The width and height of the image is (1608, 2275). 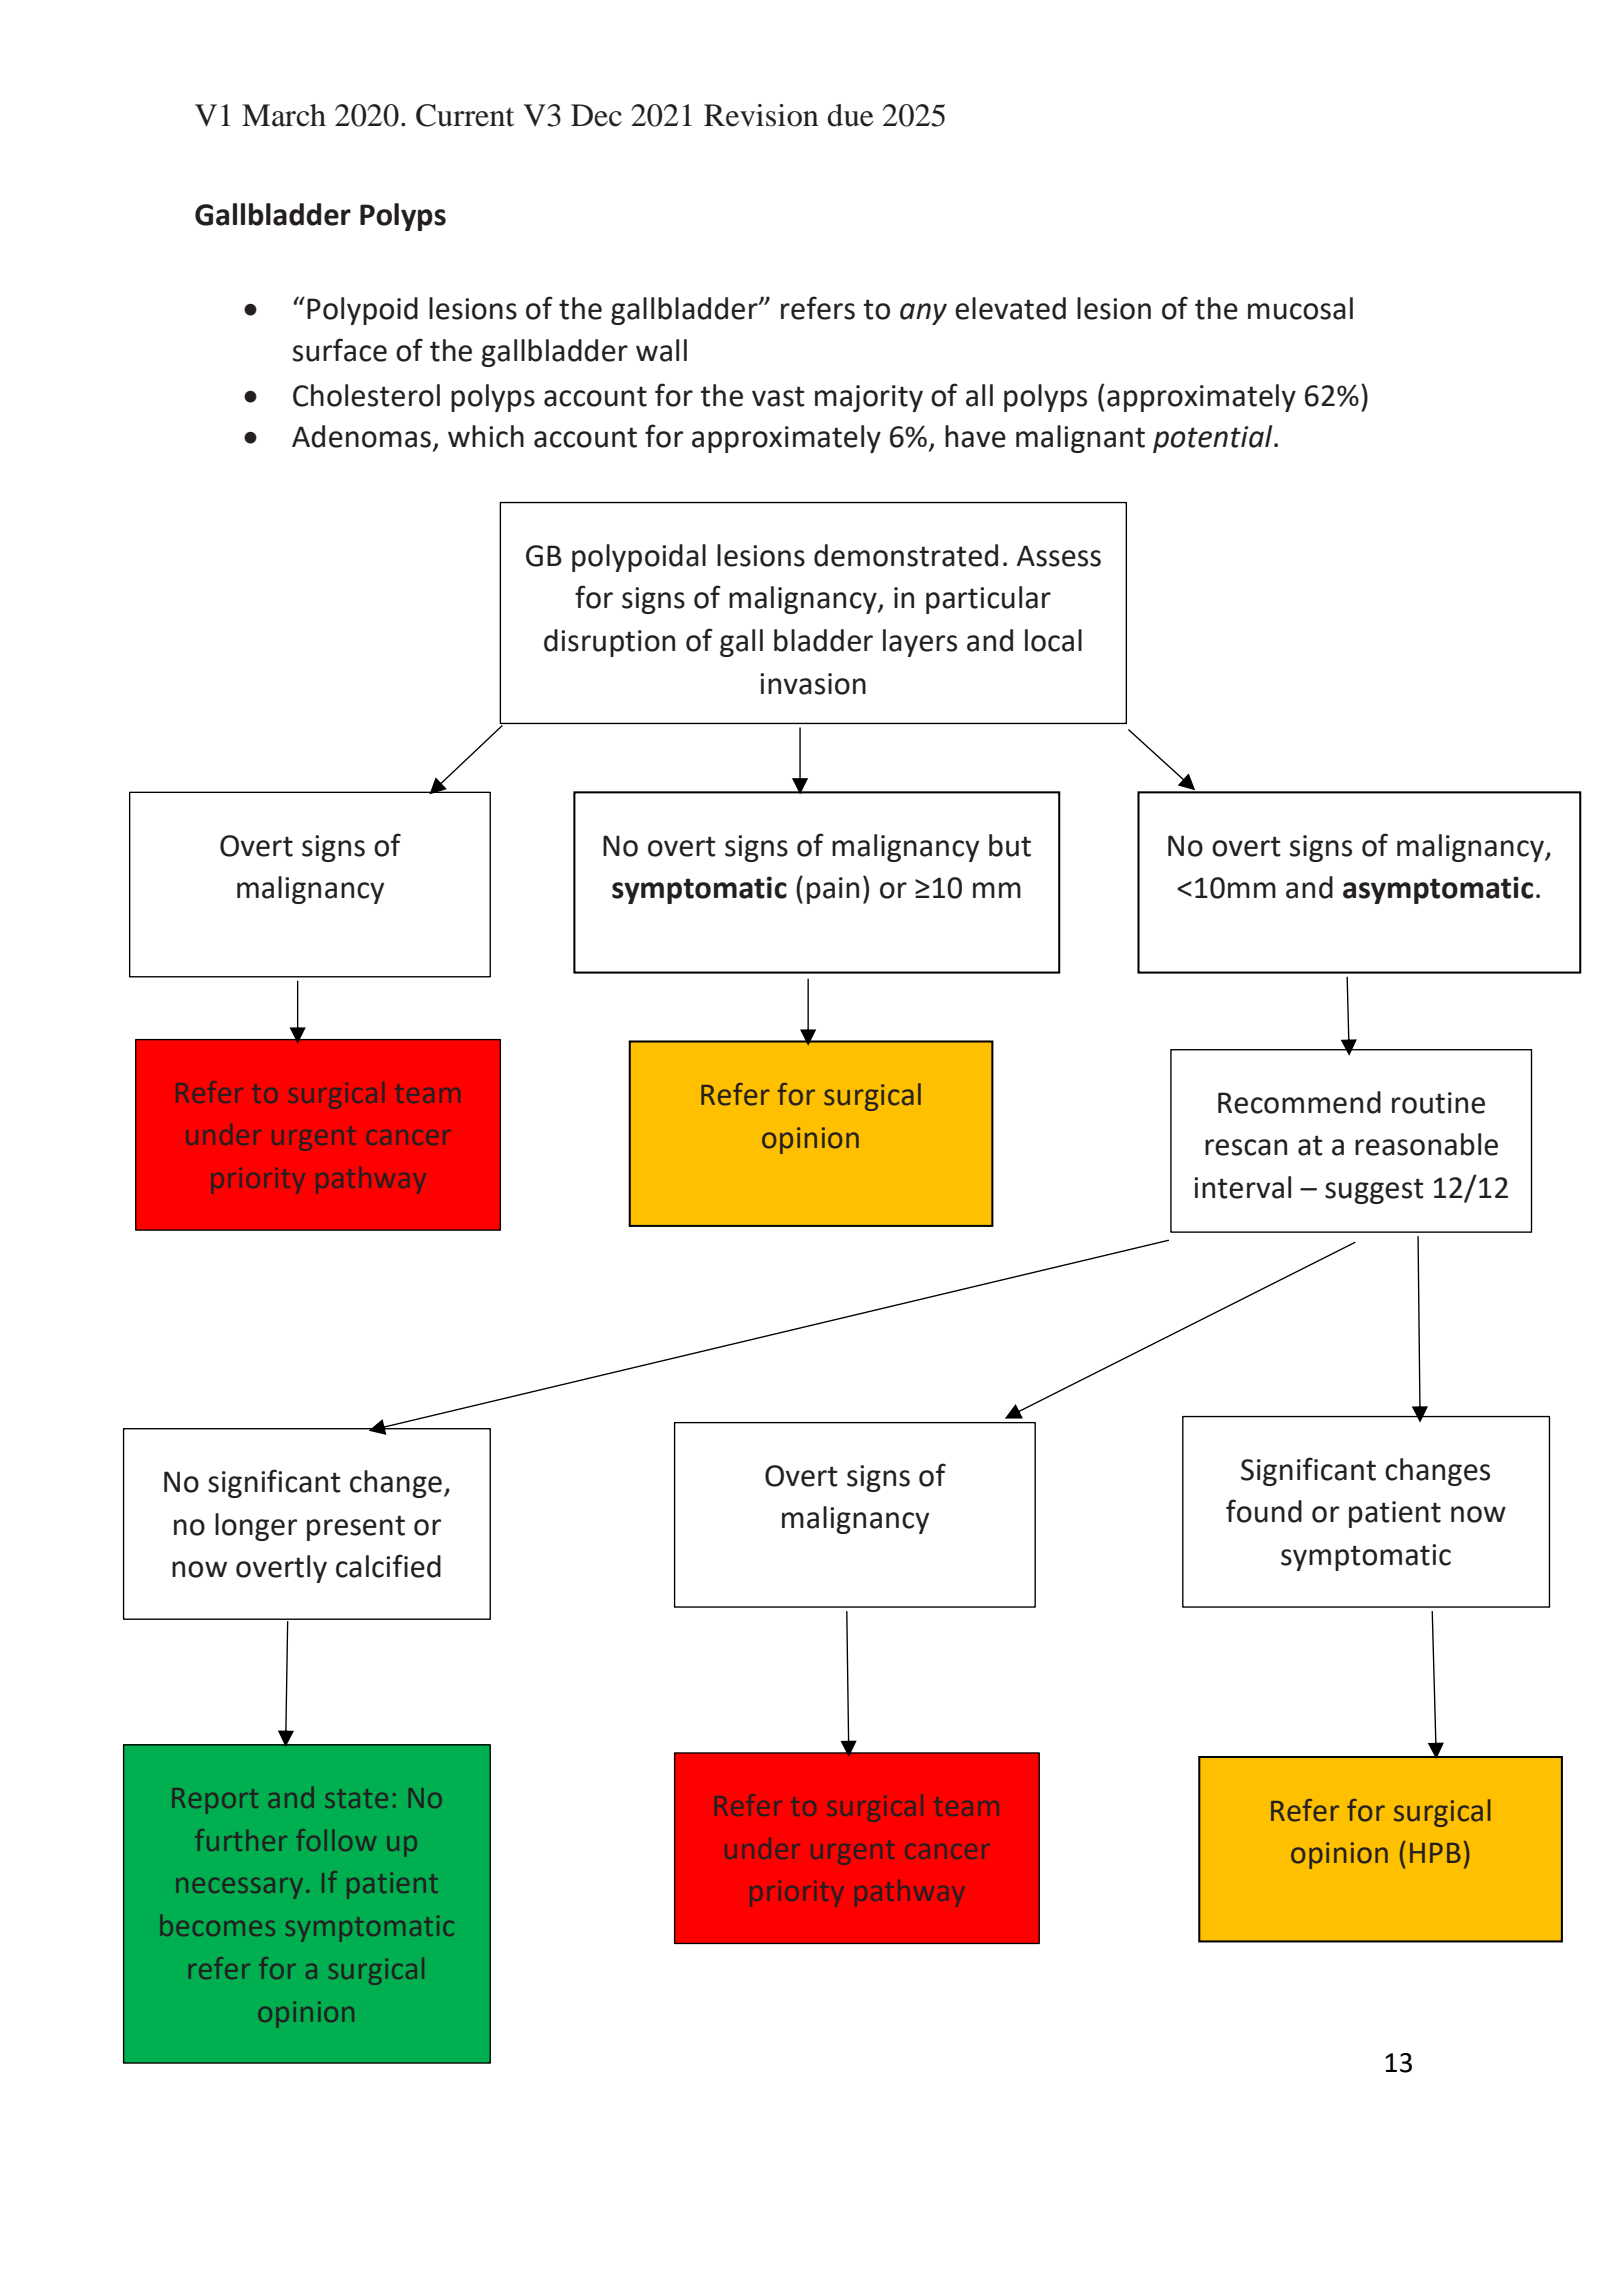 I want to click on Adenomas, so click(x=361, y=436).
